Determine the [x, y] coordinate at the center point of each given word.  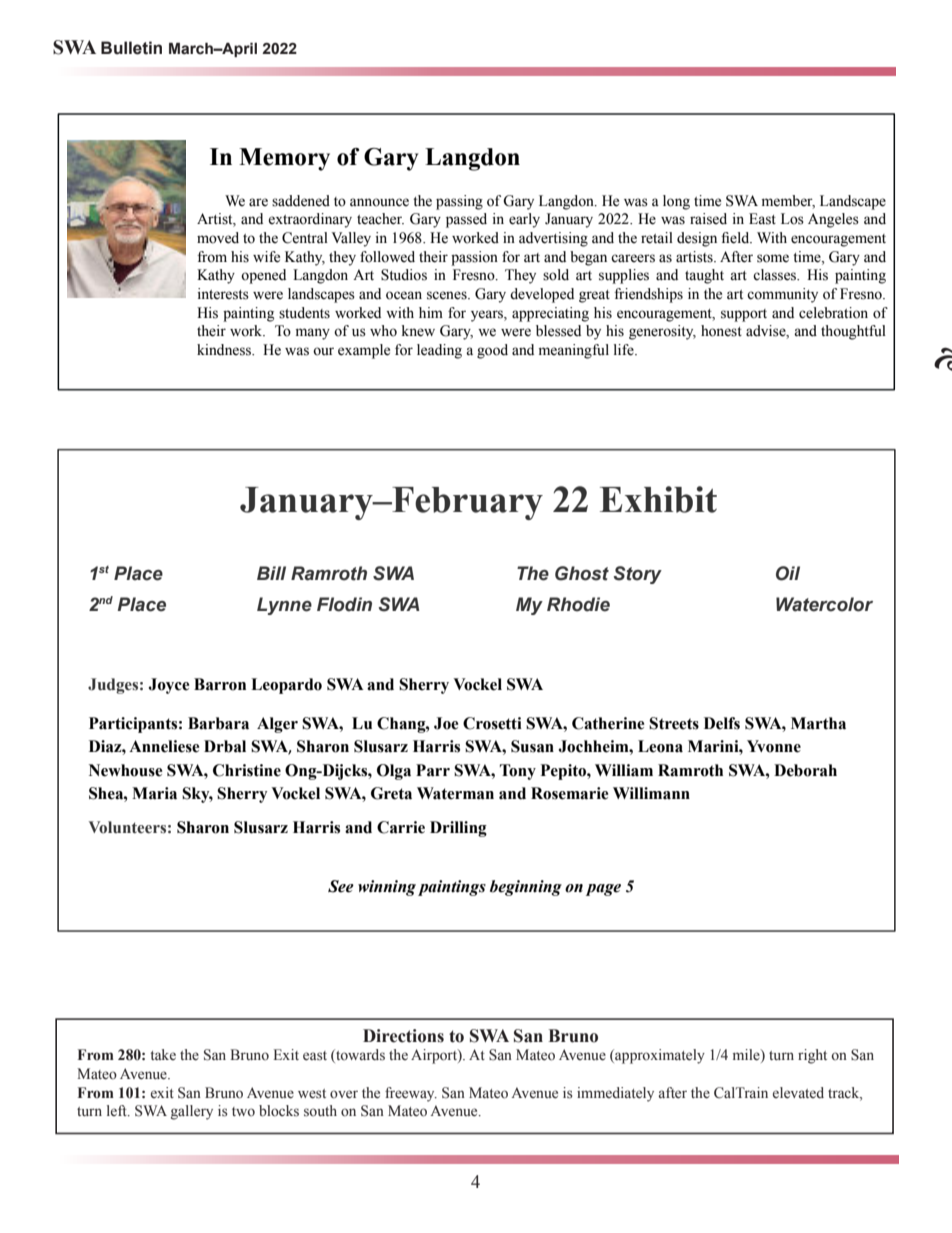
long [676, 202]
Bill [271, 573]
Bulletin [131, 48]
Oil [788, 573]
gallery [192, 1112]
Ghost [582, 573]
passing [459, 202]
